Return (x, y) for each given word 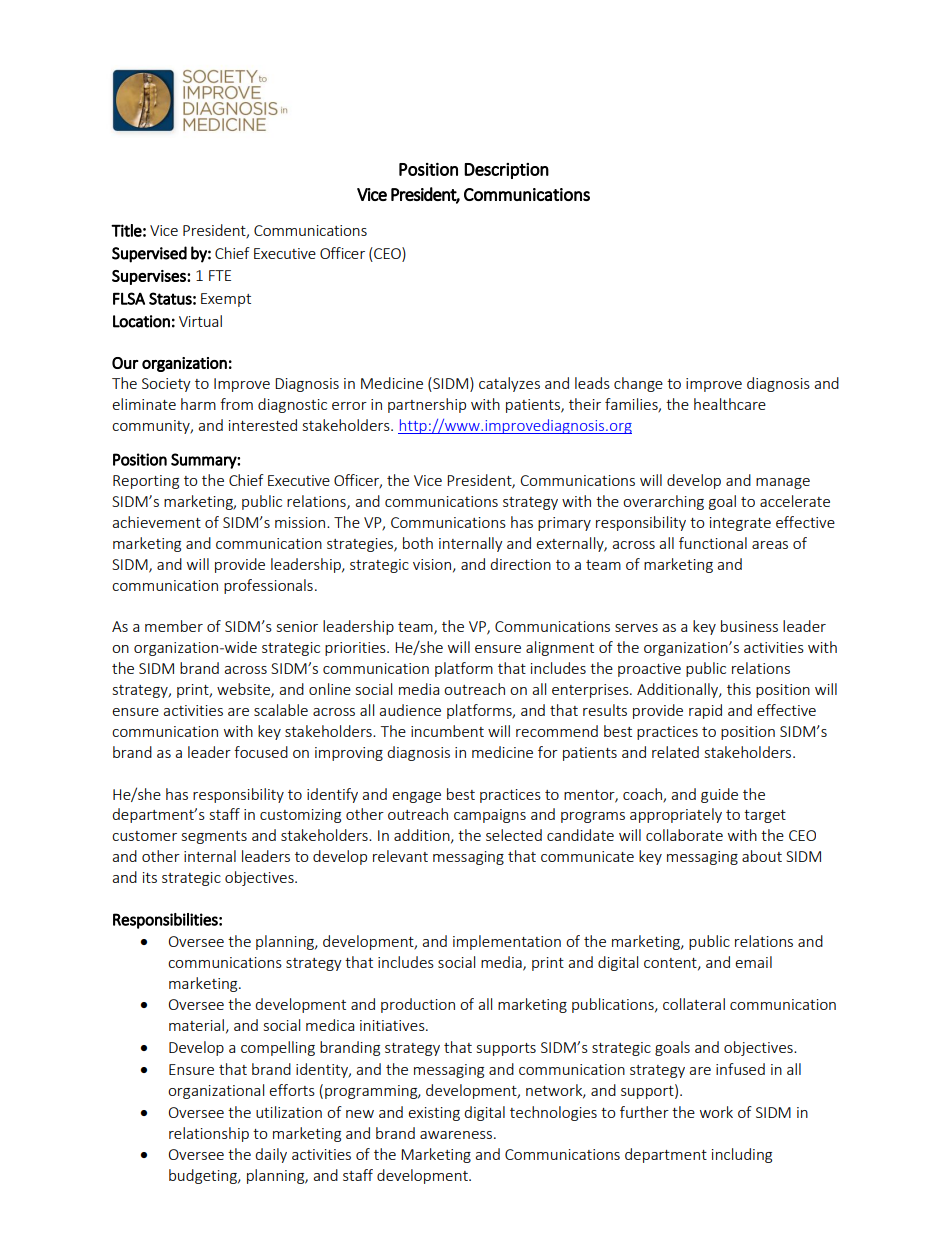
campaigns (490, 816)
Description (506, 171)
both (418, 543)
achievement (156, 522)
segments (214, 837)
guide (719, 795)
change (638, 384)
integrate (740, 524)
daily (271, 1155)
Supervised (149, 254)
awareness (456, 1135)
